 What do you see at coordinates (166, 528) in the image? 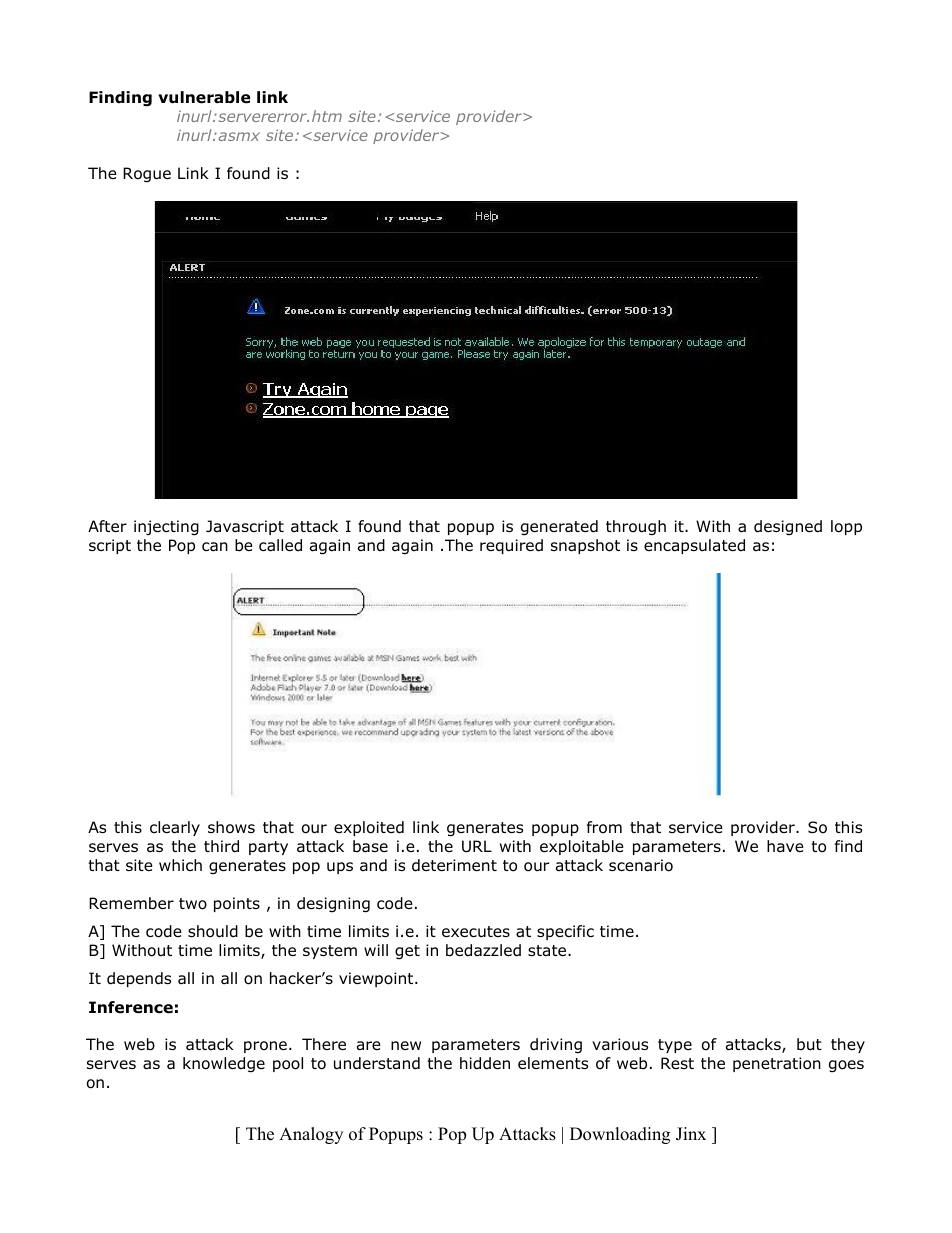
I see `injecting` at bounding box center [166, 528].
